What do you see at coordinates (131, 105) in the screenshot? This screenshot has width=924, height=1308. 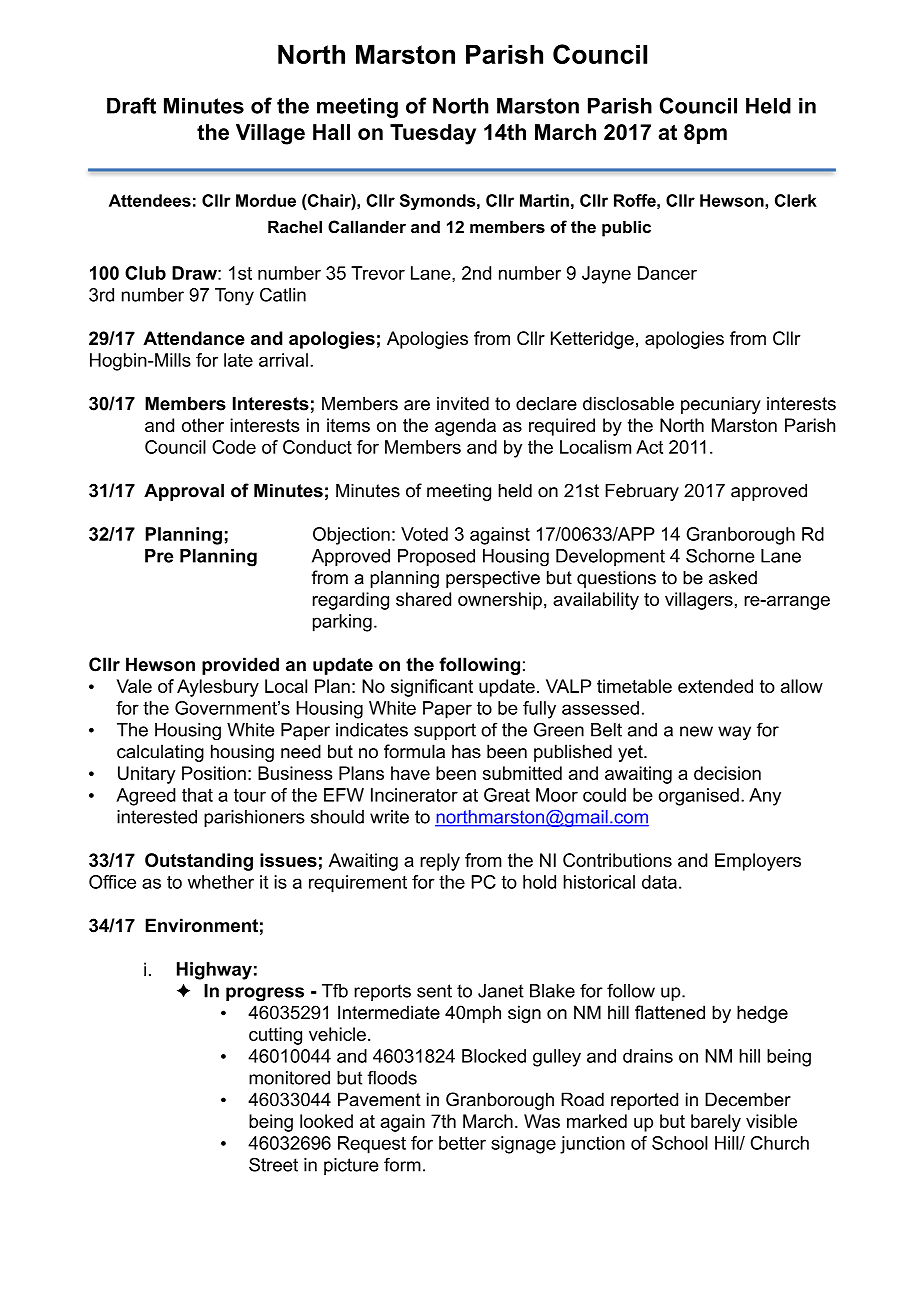 I see `Draft` at bounding box center [131, 105].
